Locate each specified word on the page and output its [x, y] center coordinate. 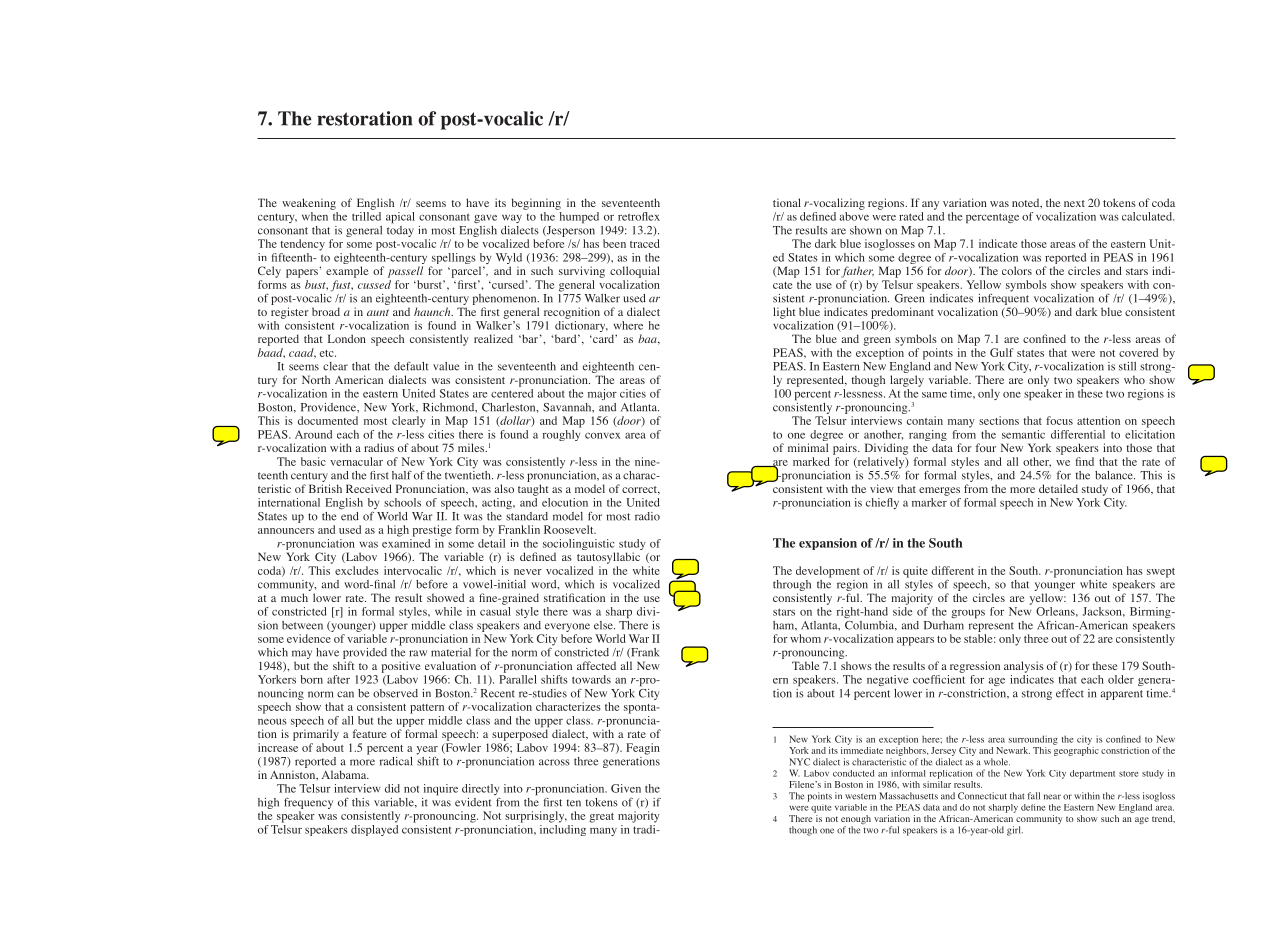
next [1074, 203]
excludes [357, 570]
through [792, 585]
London [347, 338]
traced [645, 243]
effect [1070, 693]
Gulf [1001, 352]
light [784, 313]
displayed [374, 829]
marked [811, 461]
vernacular [356, 461]
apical [400, 218]
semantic [1023, 434]
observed [395, 693]
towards [591, 679]
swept [1161, 573]
